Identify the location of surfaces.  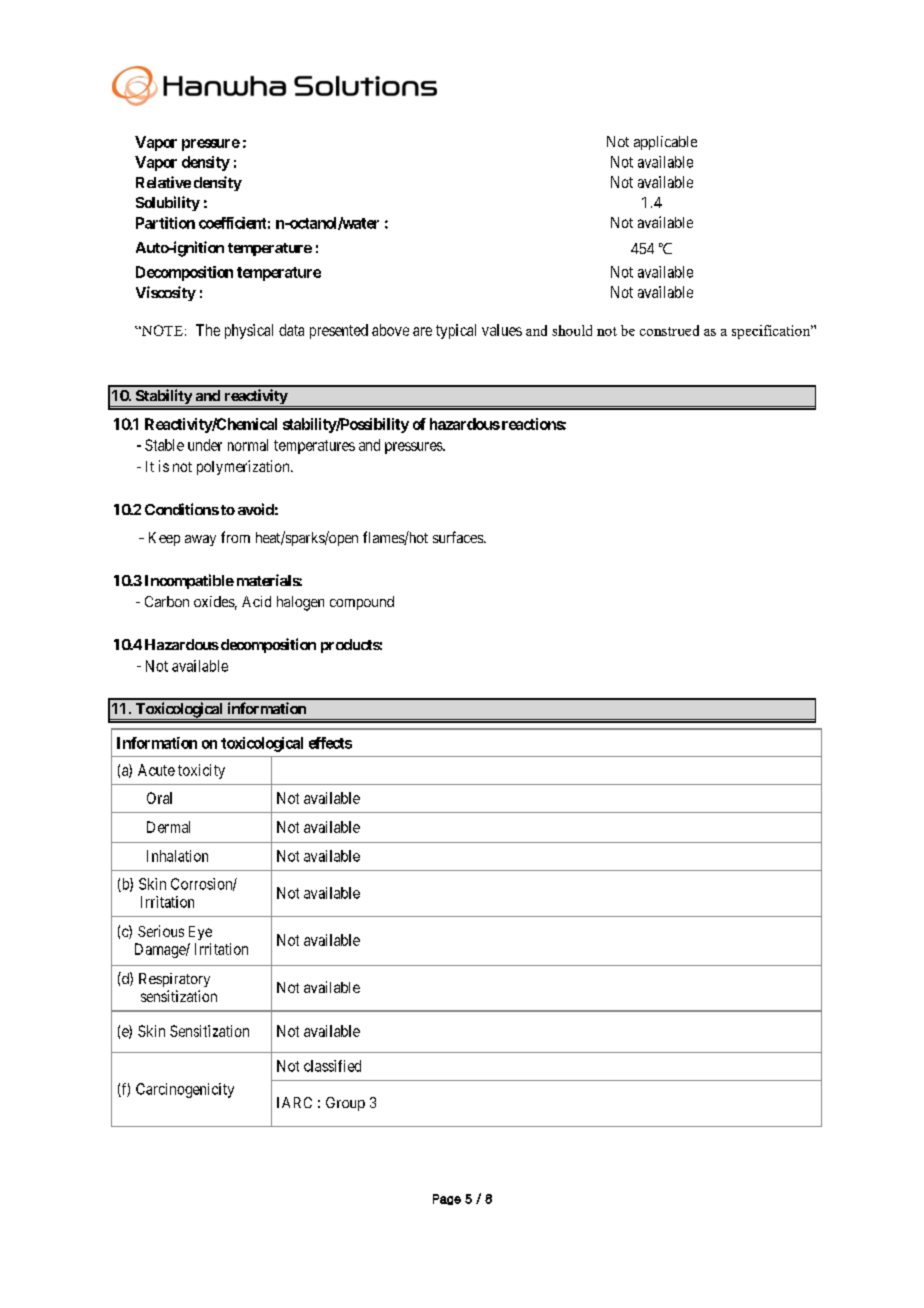
(459, 537).
